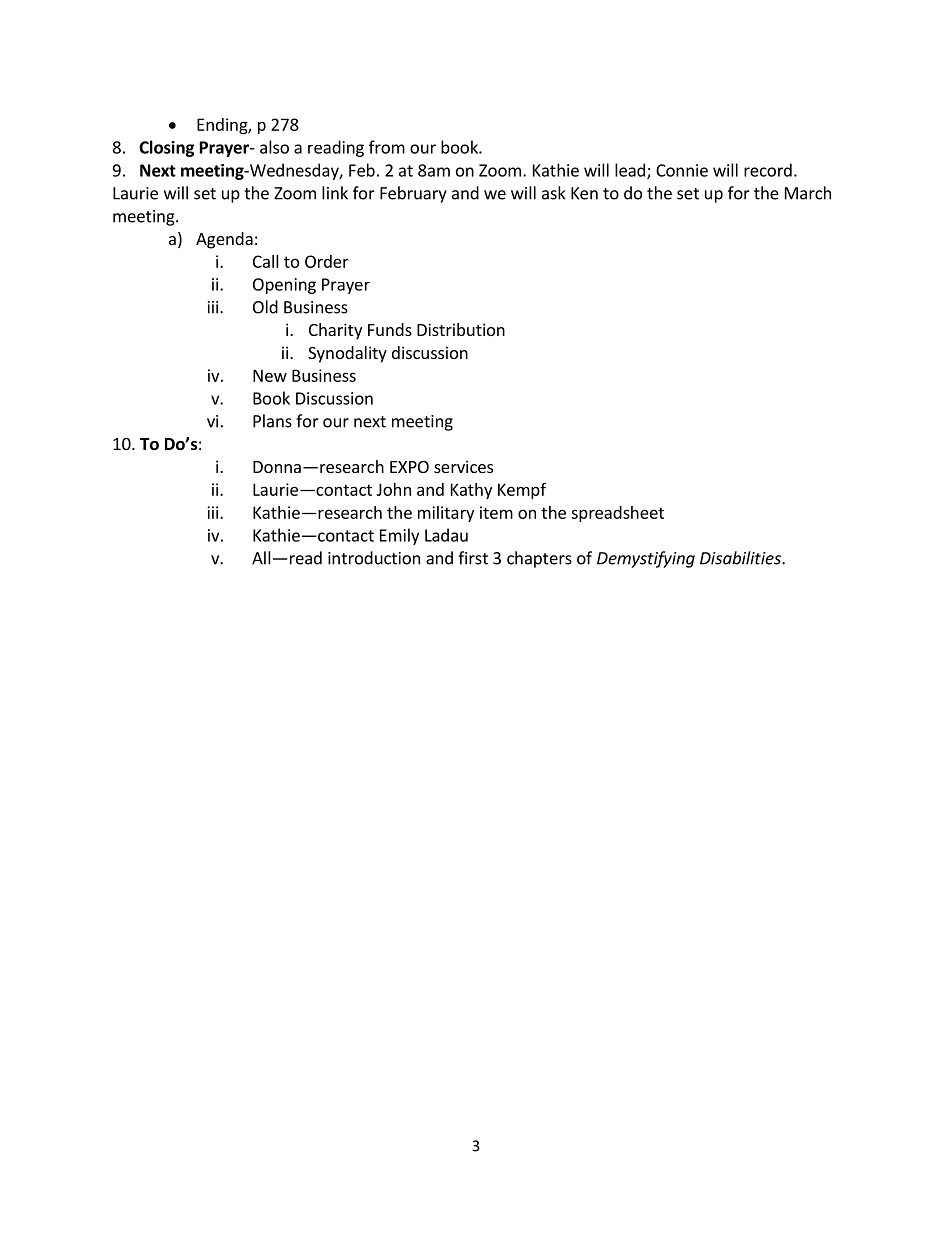 The width and height of the document is (952, 1233). Describe the element at coordinates (473, 558) in the document. I see `first` at that location.
